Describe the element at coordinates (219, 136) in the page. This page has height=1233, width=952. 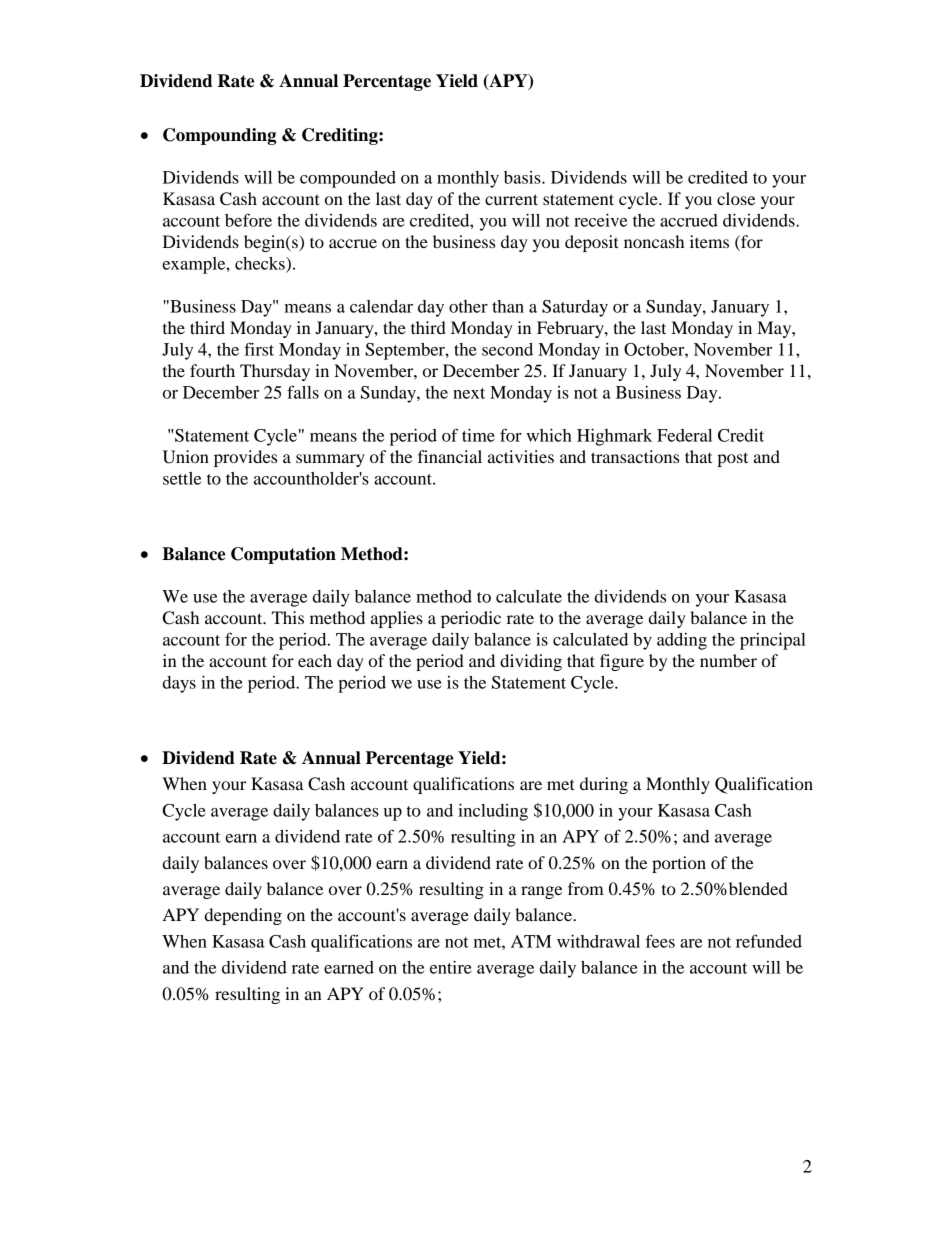
I see `Compounding` at that location.
